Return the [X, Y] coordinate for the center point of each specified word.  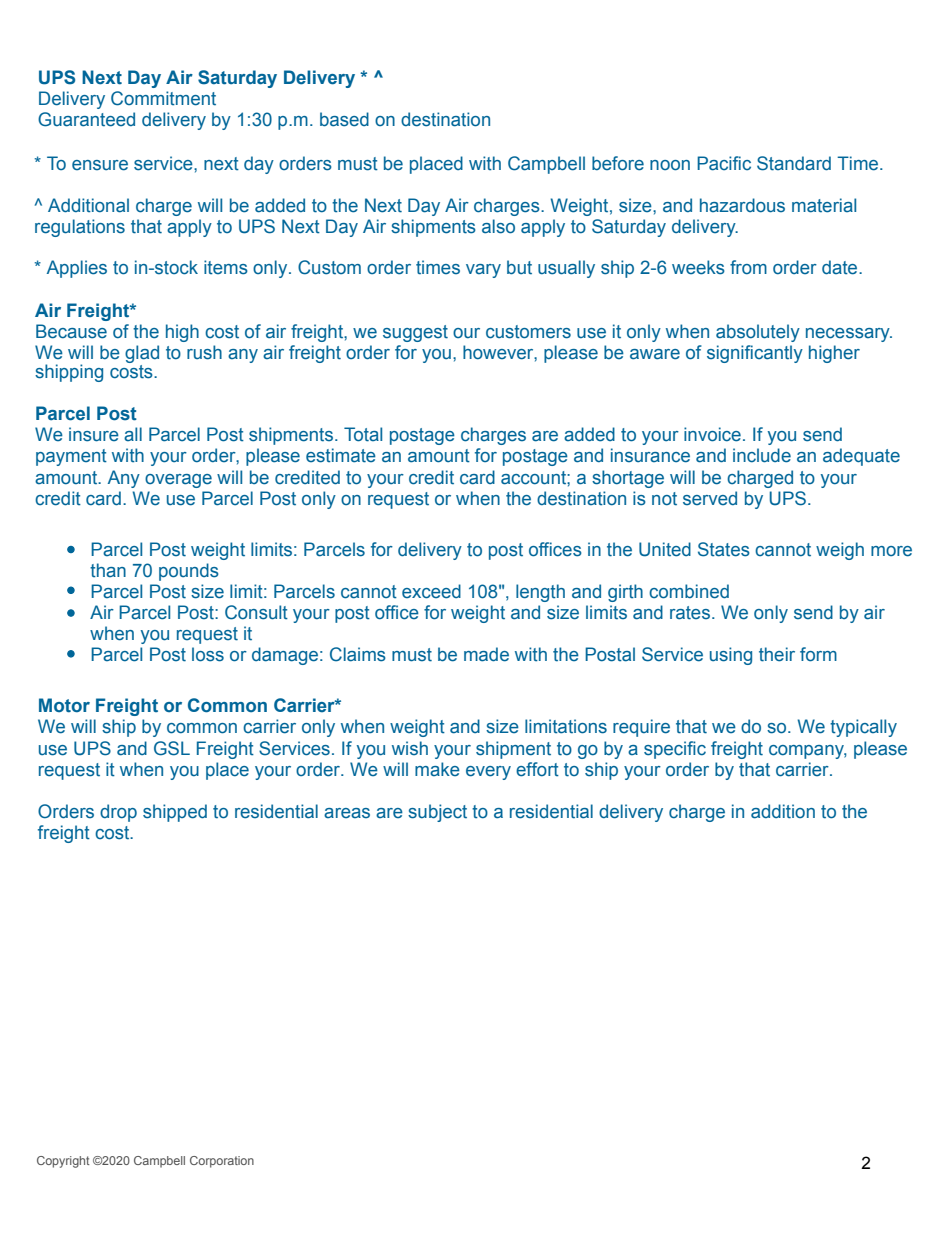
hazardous [742, 205]
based [344, 119]
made [486, 654]
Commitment [163, 98]
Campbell [159, 1162]
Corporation [222, 1162]
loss [208, 654]
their [777, 654]
